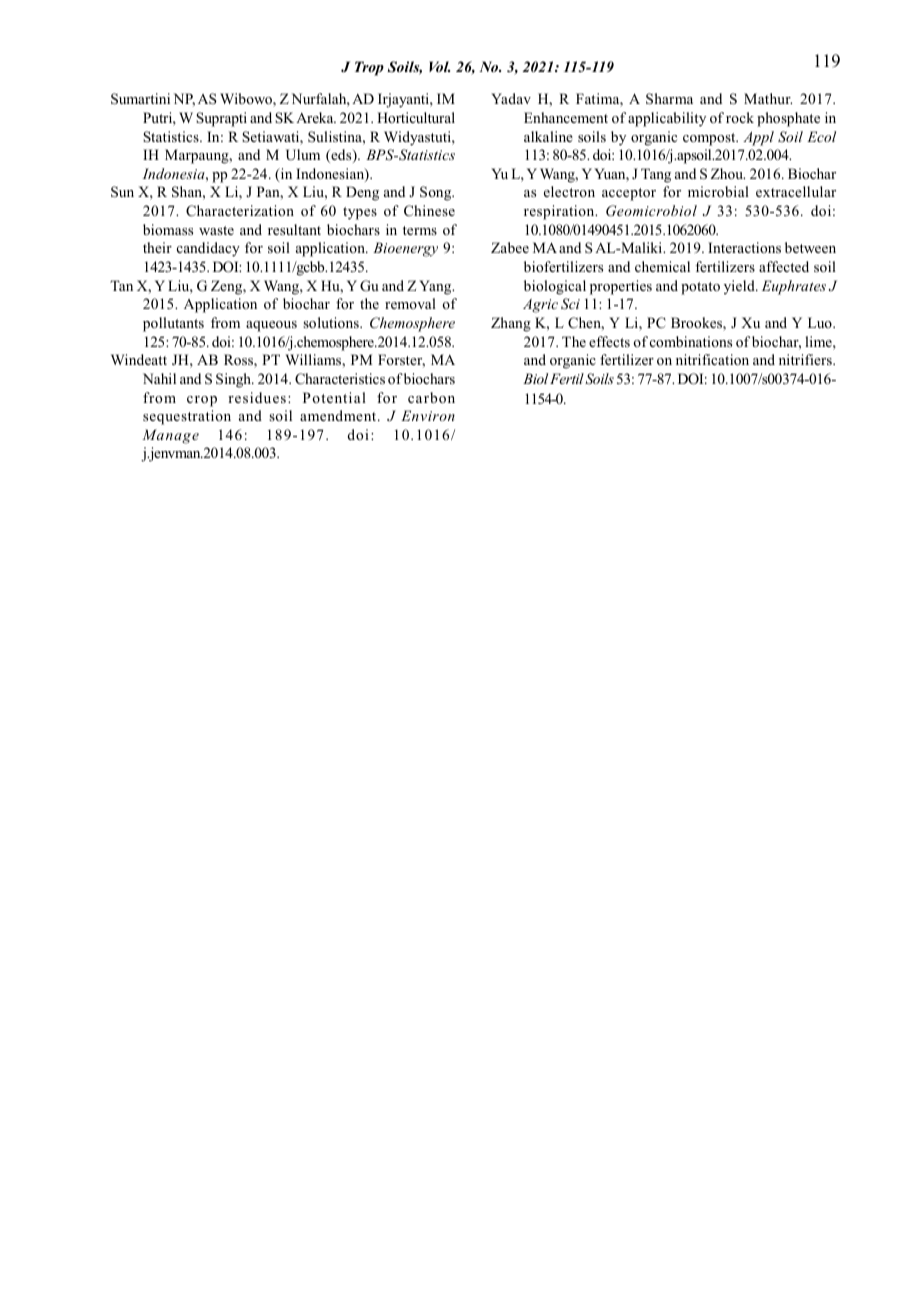  I want to click on Mathur, so click(768, 98).
